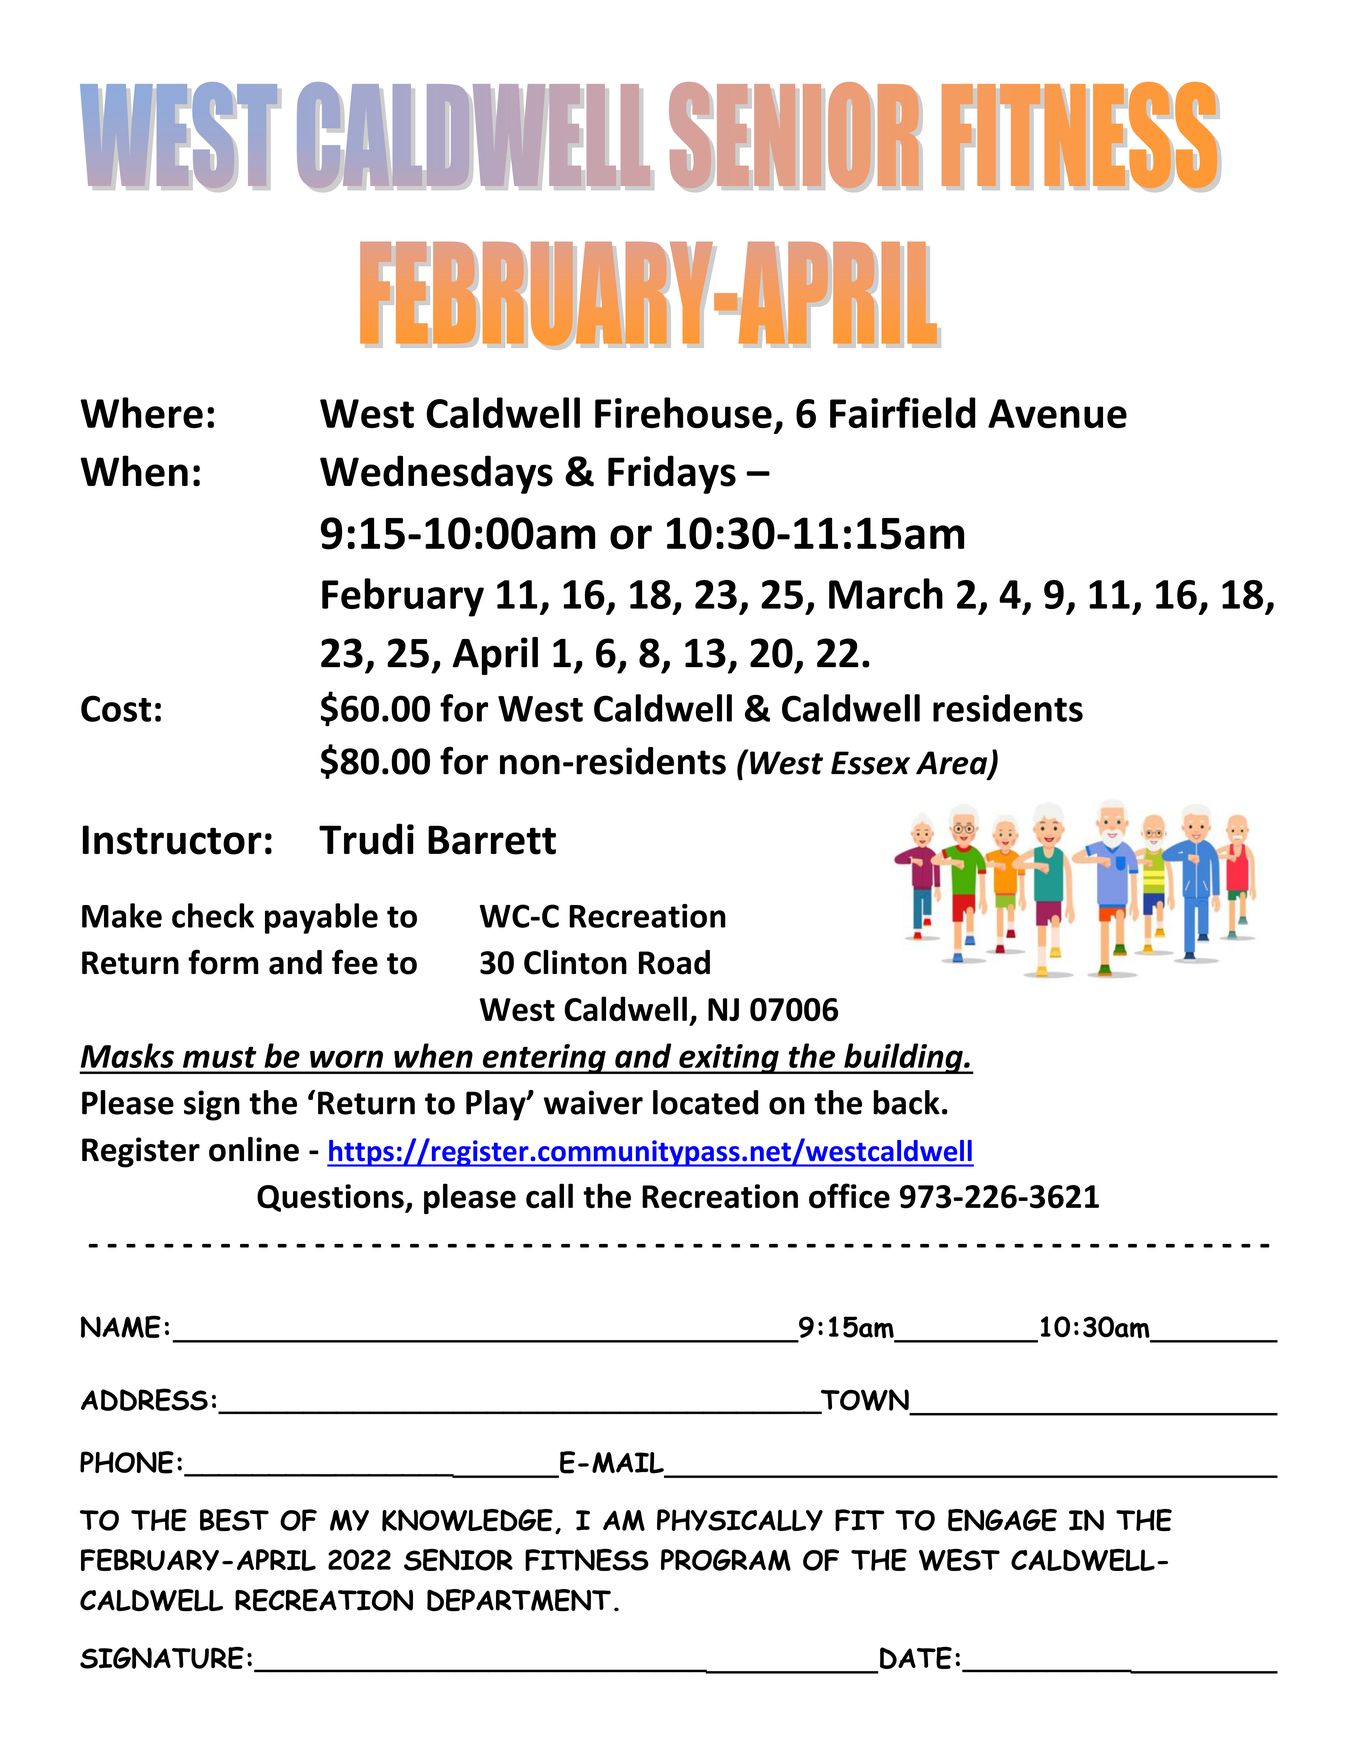  I want to click on Barrett, so click(492, 840).
